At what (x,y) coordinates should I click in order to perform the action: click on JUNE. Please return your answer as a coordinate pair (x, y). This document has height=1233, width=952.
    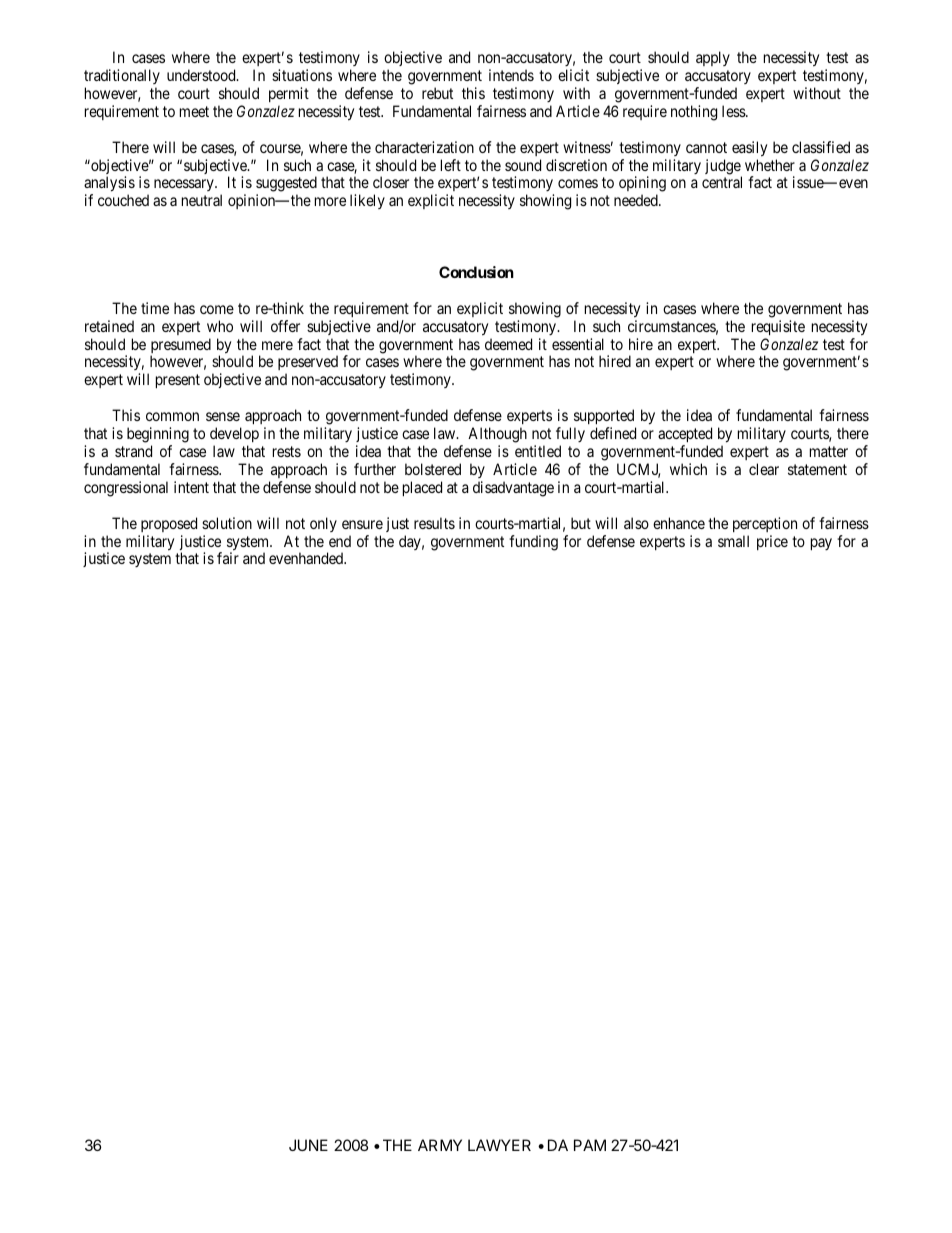
    Looking at the image, I should click on (308, 1145).
